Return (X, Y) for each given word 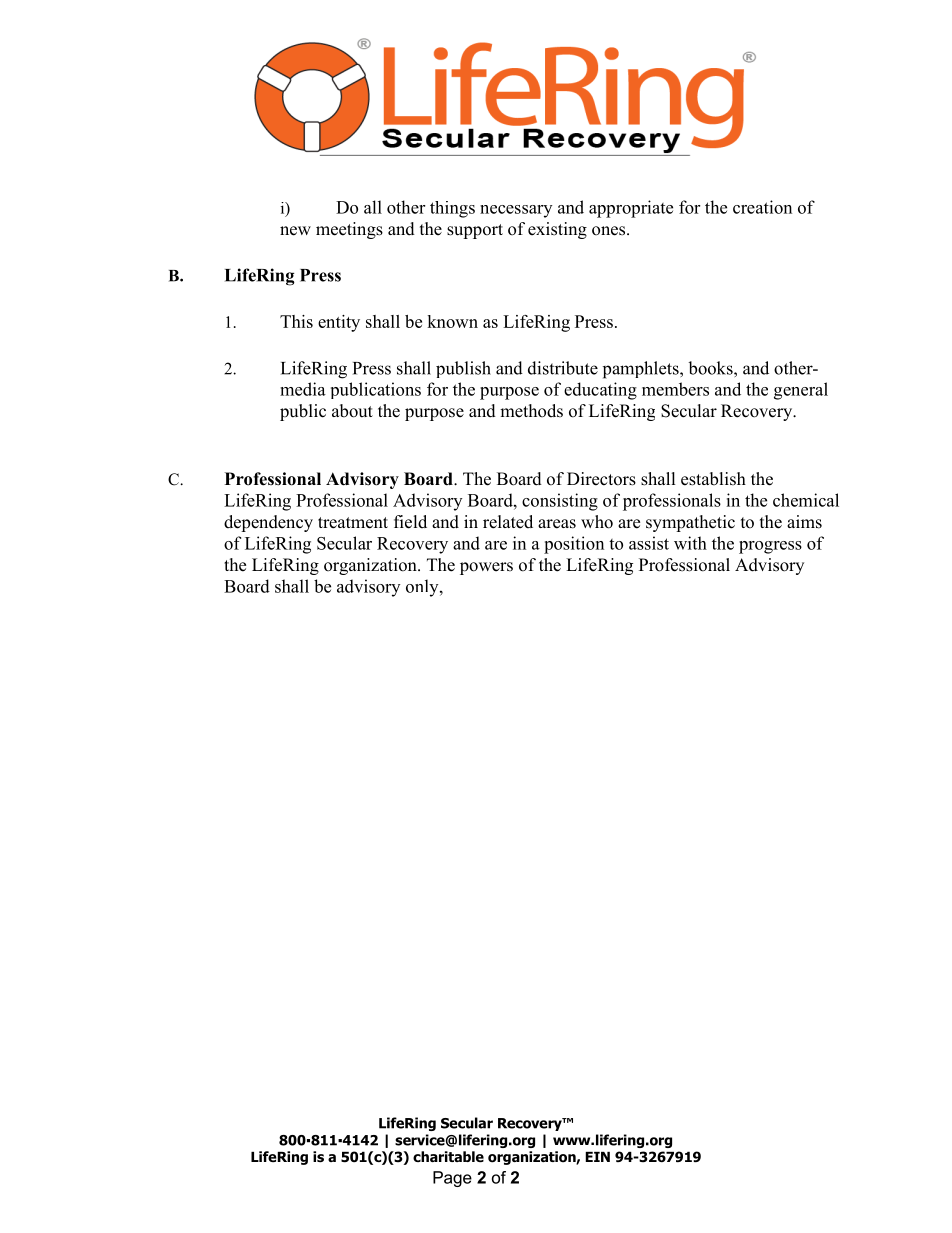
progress (770, 547)
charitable (448, 1156)
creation (762, 207)
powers (486, 568)
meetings (349, 230)
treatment (353, 523)
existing (557, 230)
